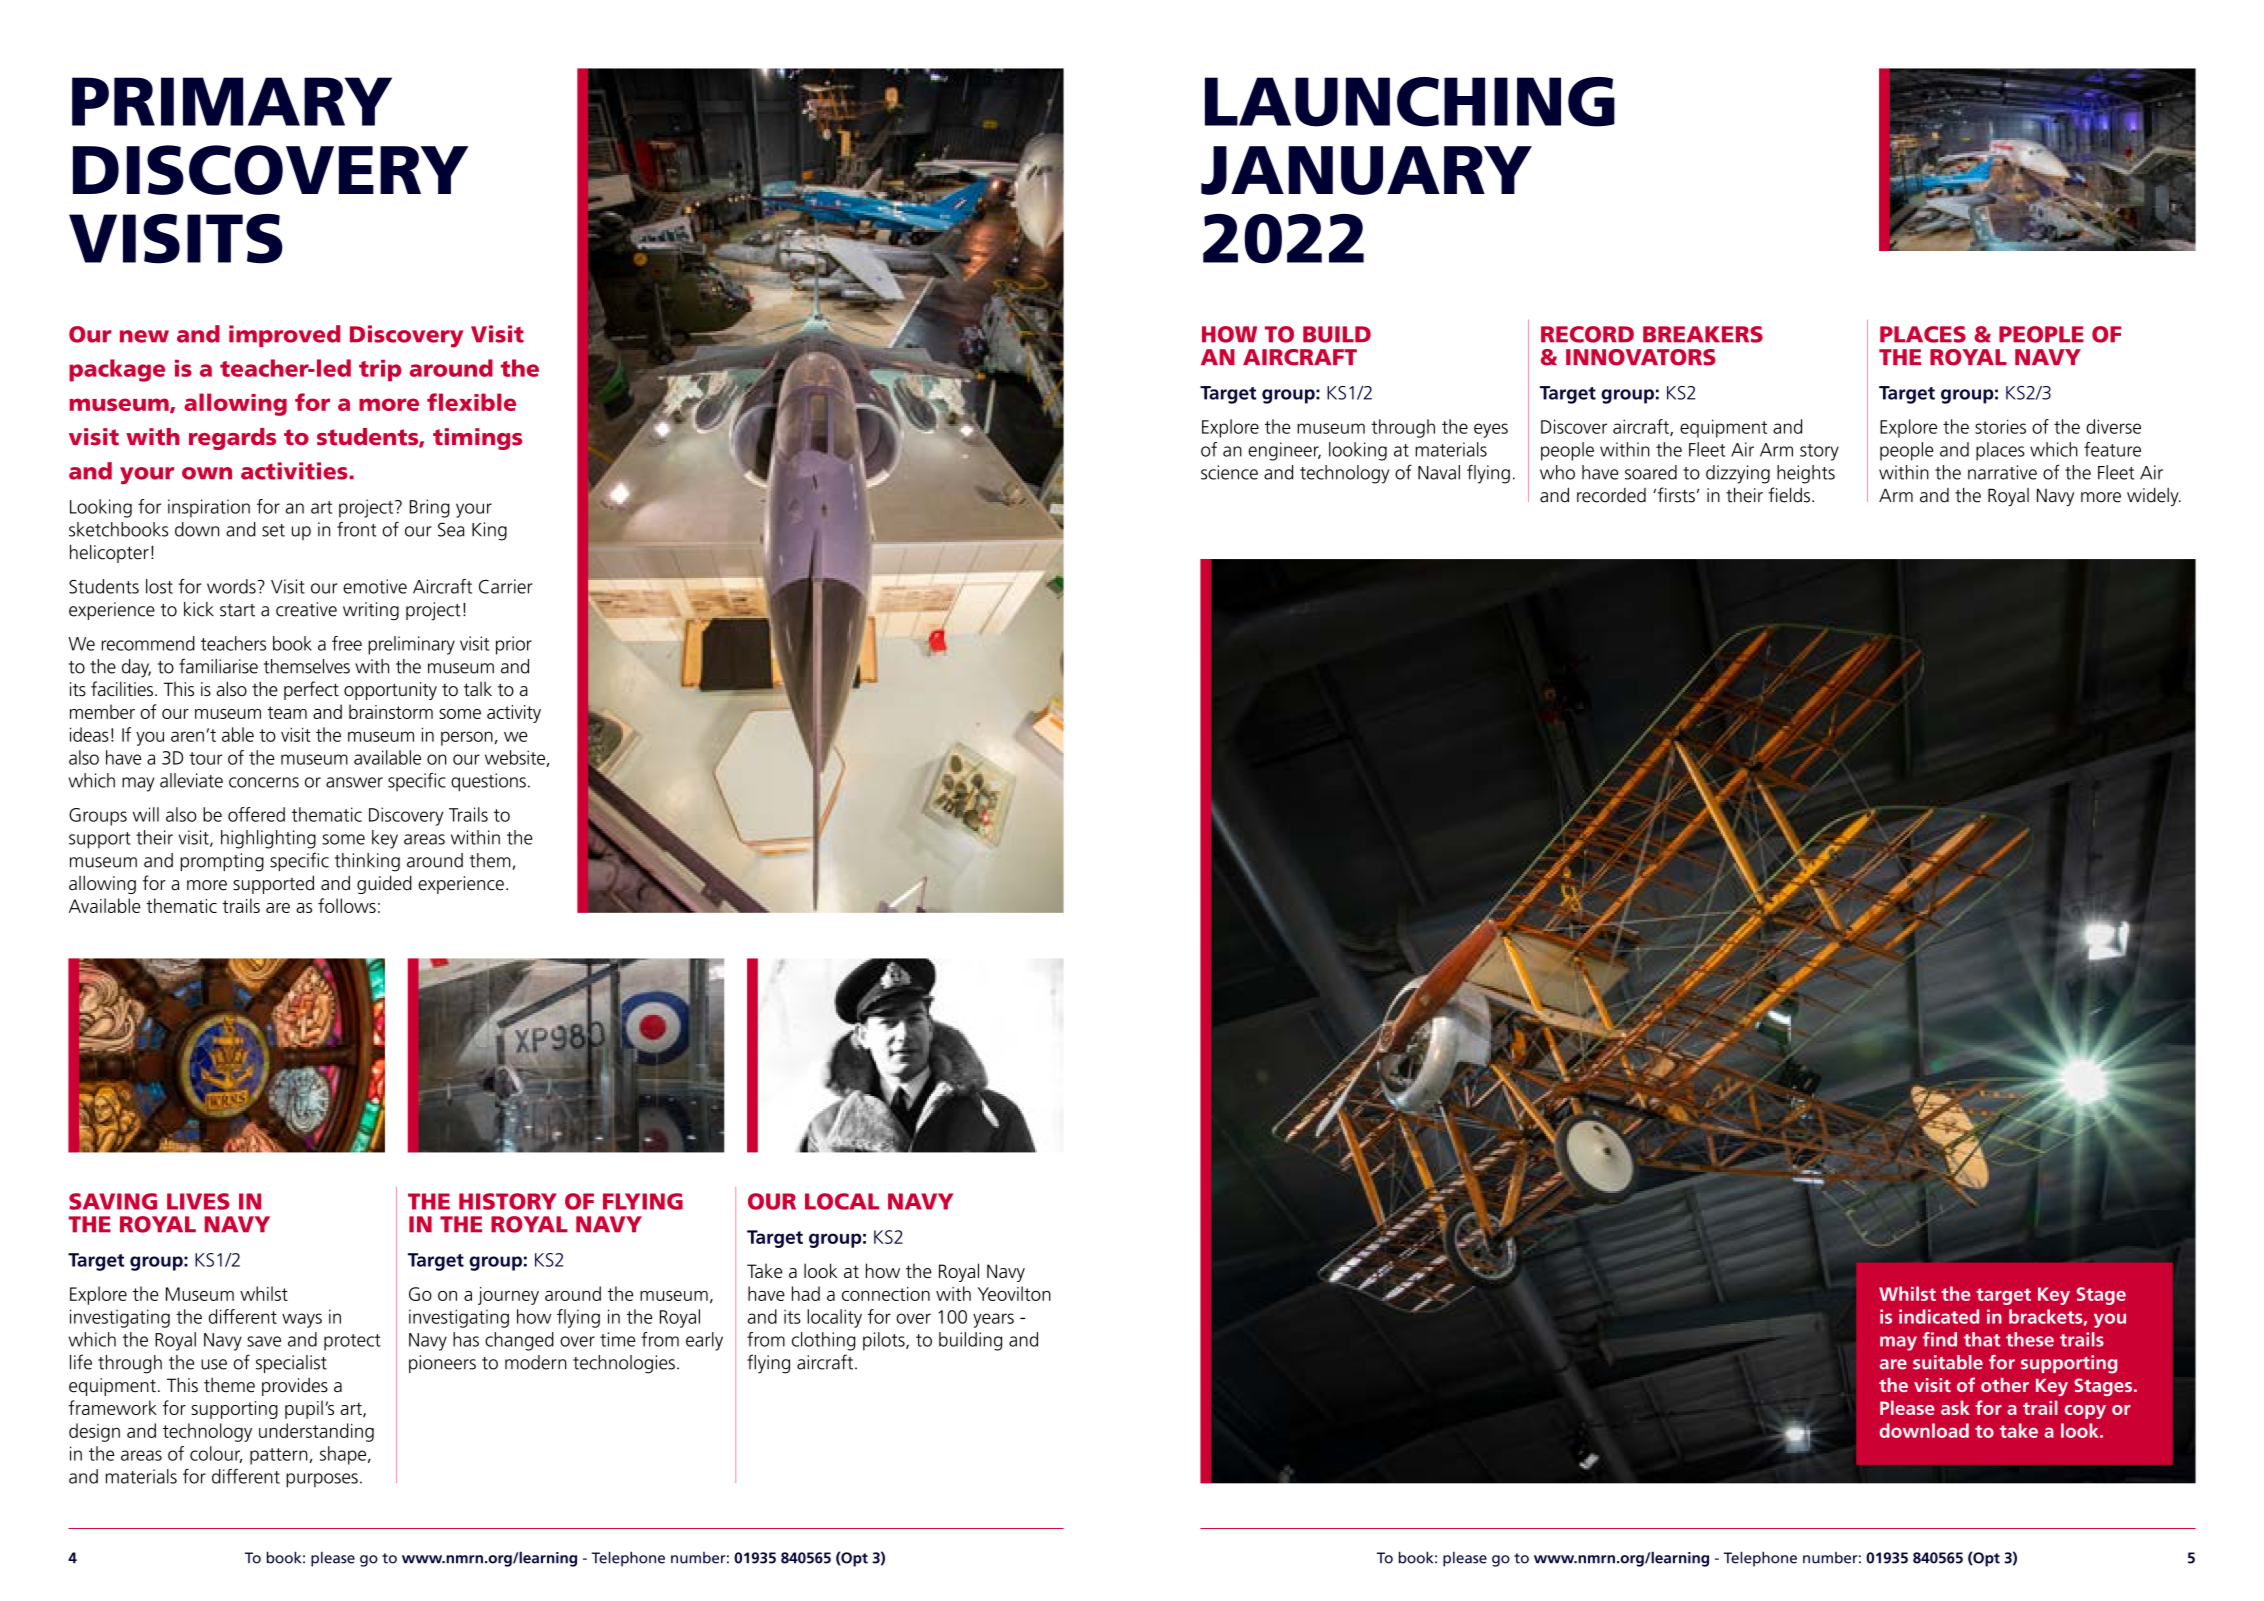 This screenshot has height=1601, width=2264. I want to click on website, so click(516, 758).
